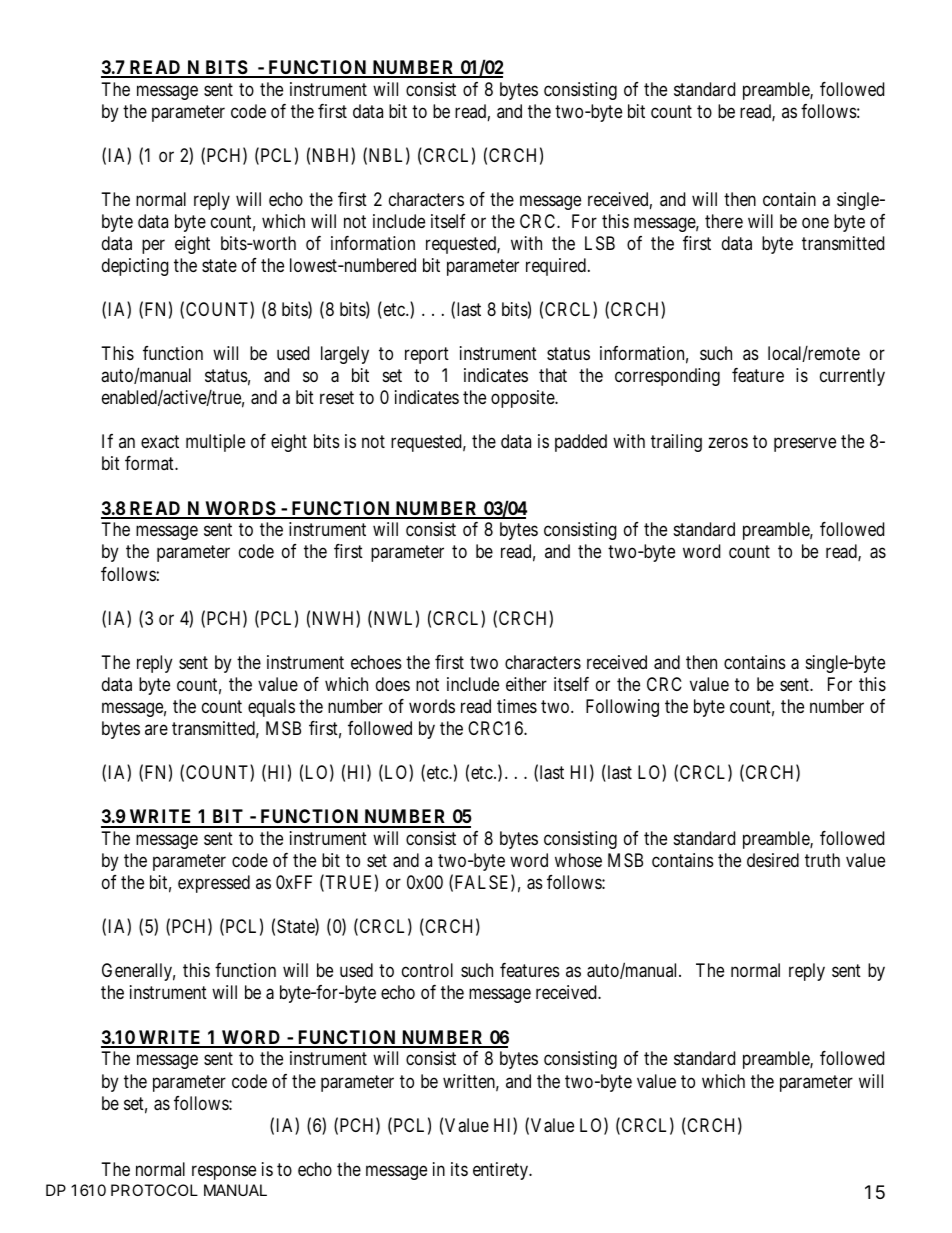  Describe the element at coordinates (724, 221) in the page. I see `there` at that location.
